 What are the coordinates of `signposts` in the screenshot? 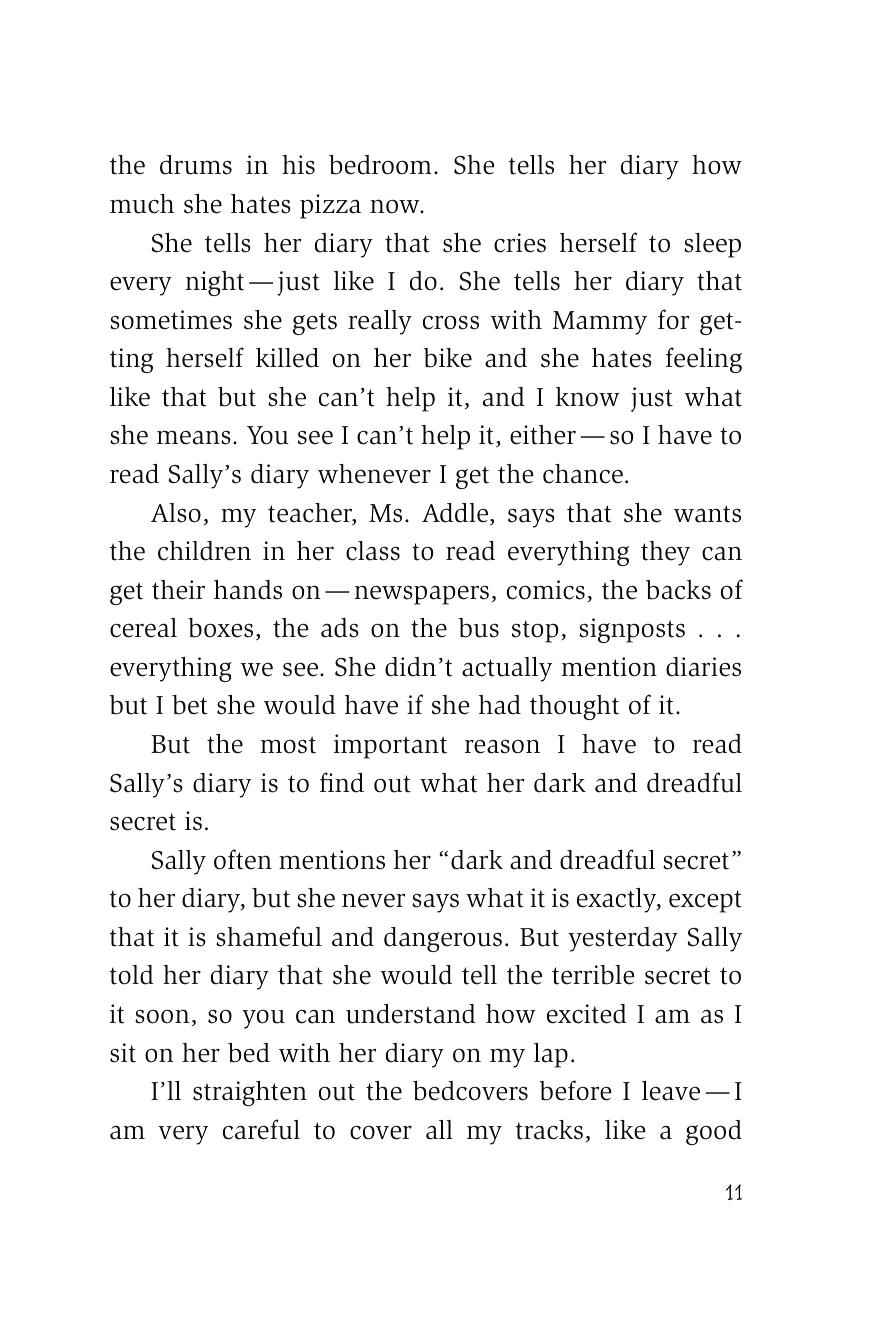 It's located at (632, 630).
